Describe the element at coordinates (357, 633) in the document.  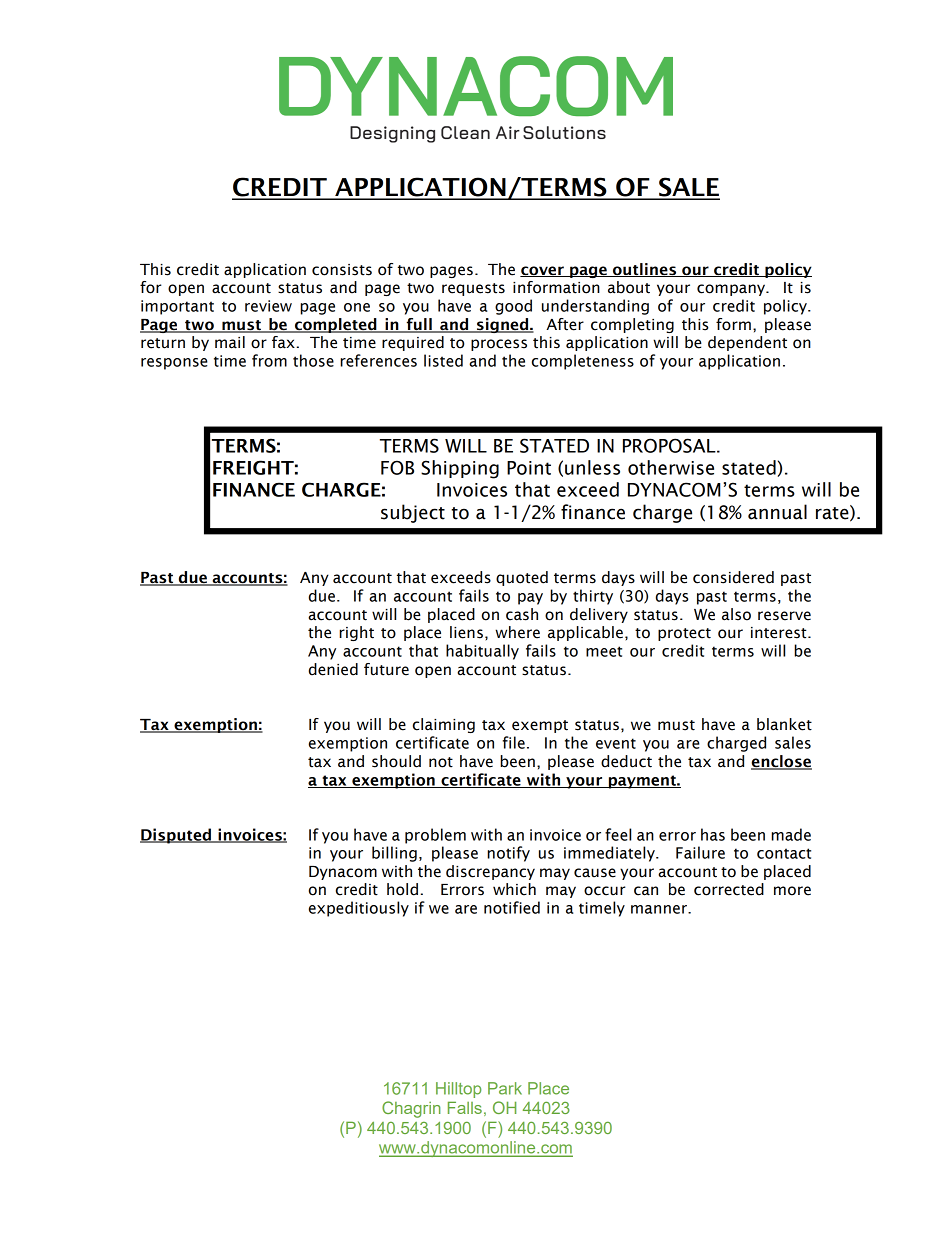
I see `right` at that location.
